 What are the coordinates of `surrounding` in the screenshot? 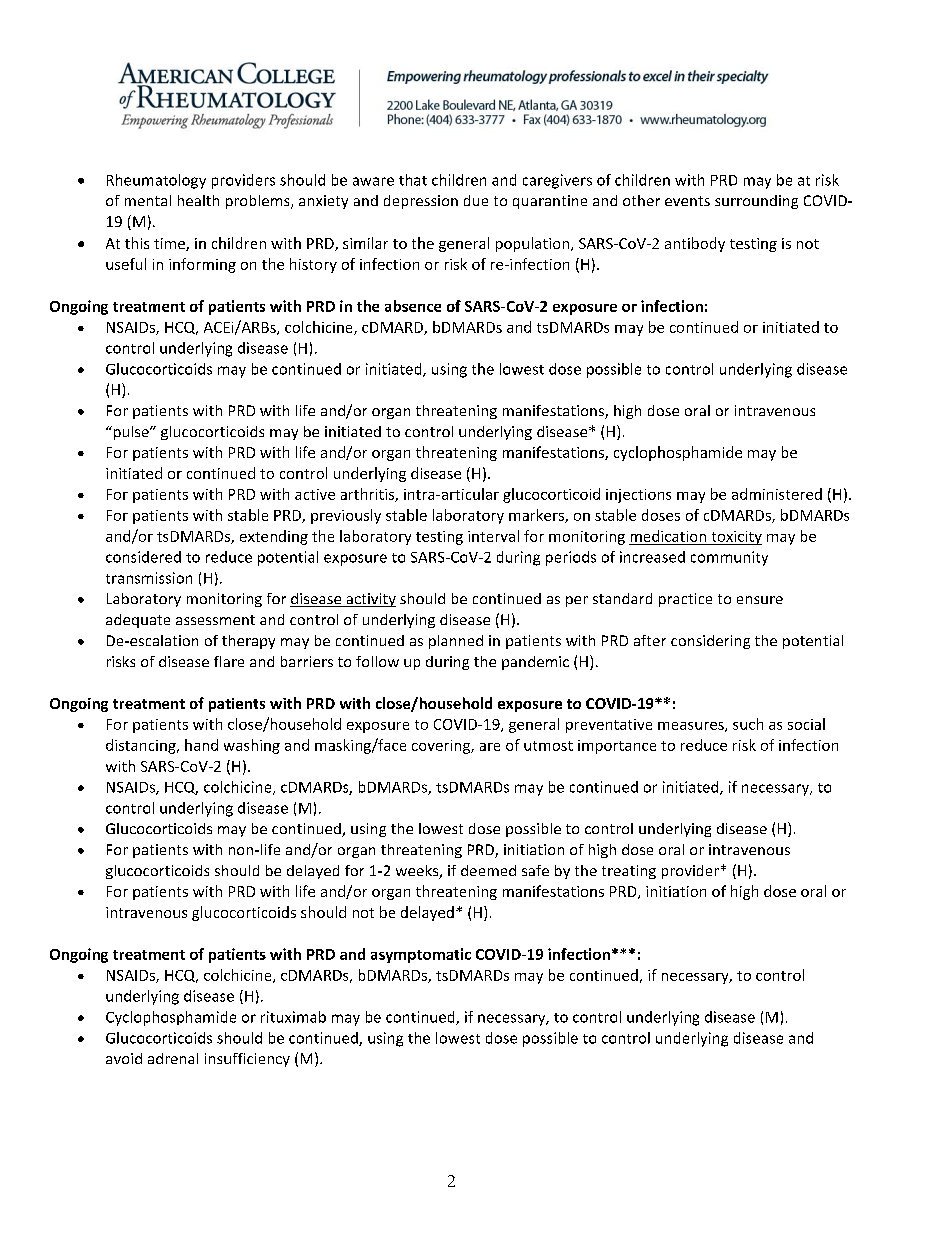 It's located at (756, 202).
